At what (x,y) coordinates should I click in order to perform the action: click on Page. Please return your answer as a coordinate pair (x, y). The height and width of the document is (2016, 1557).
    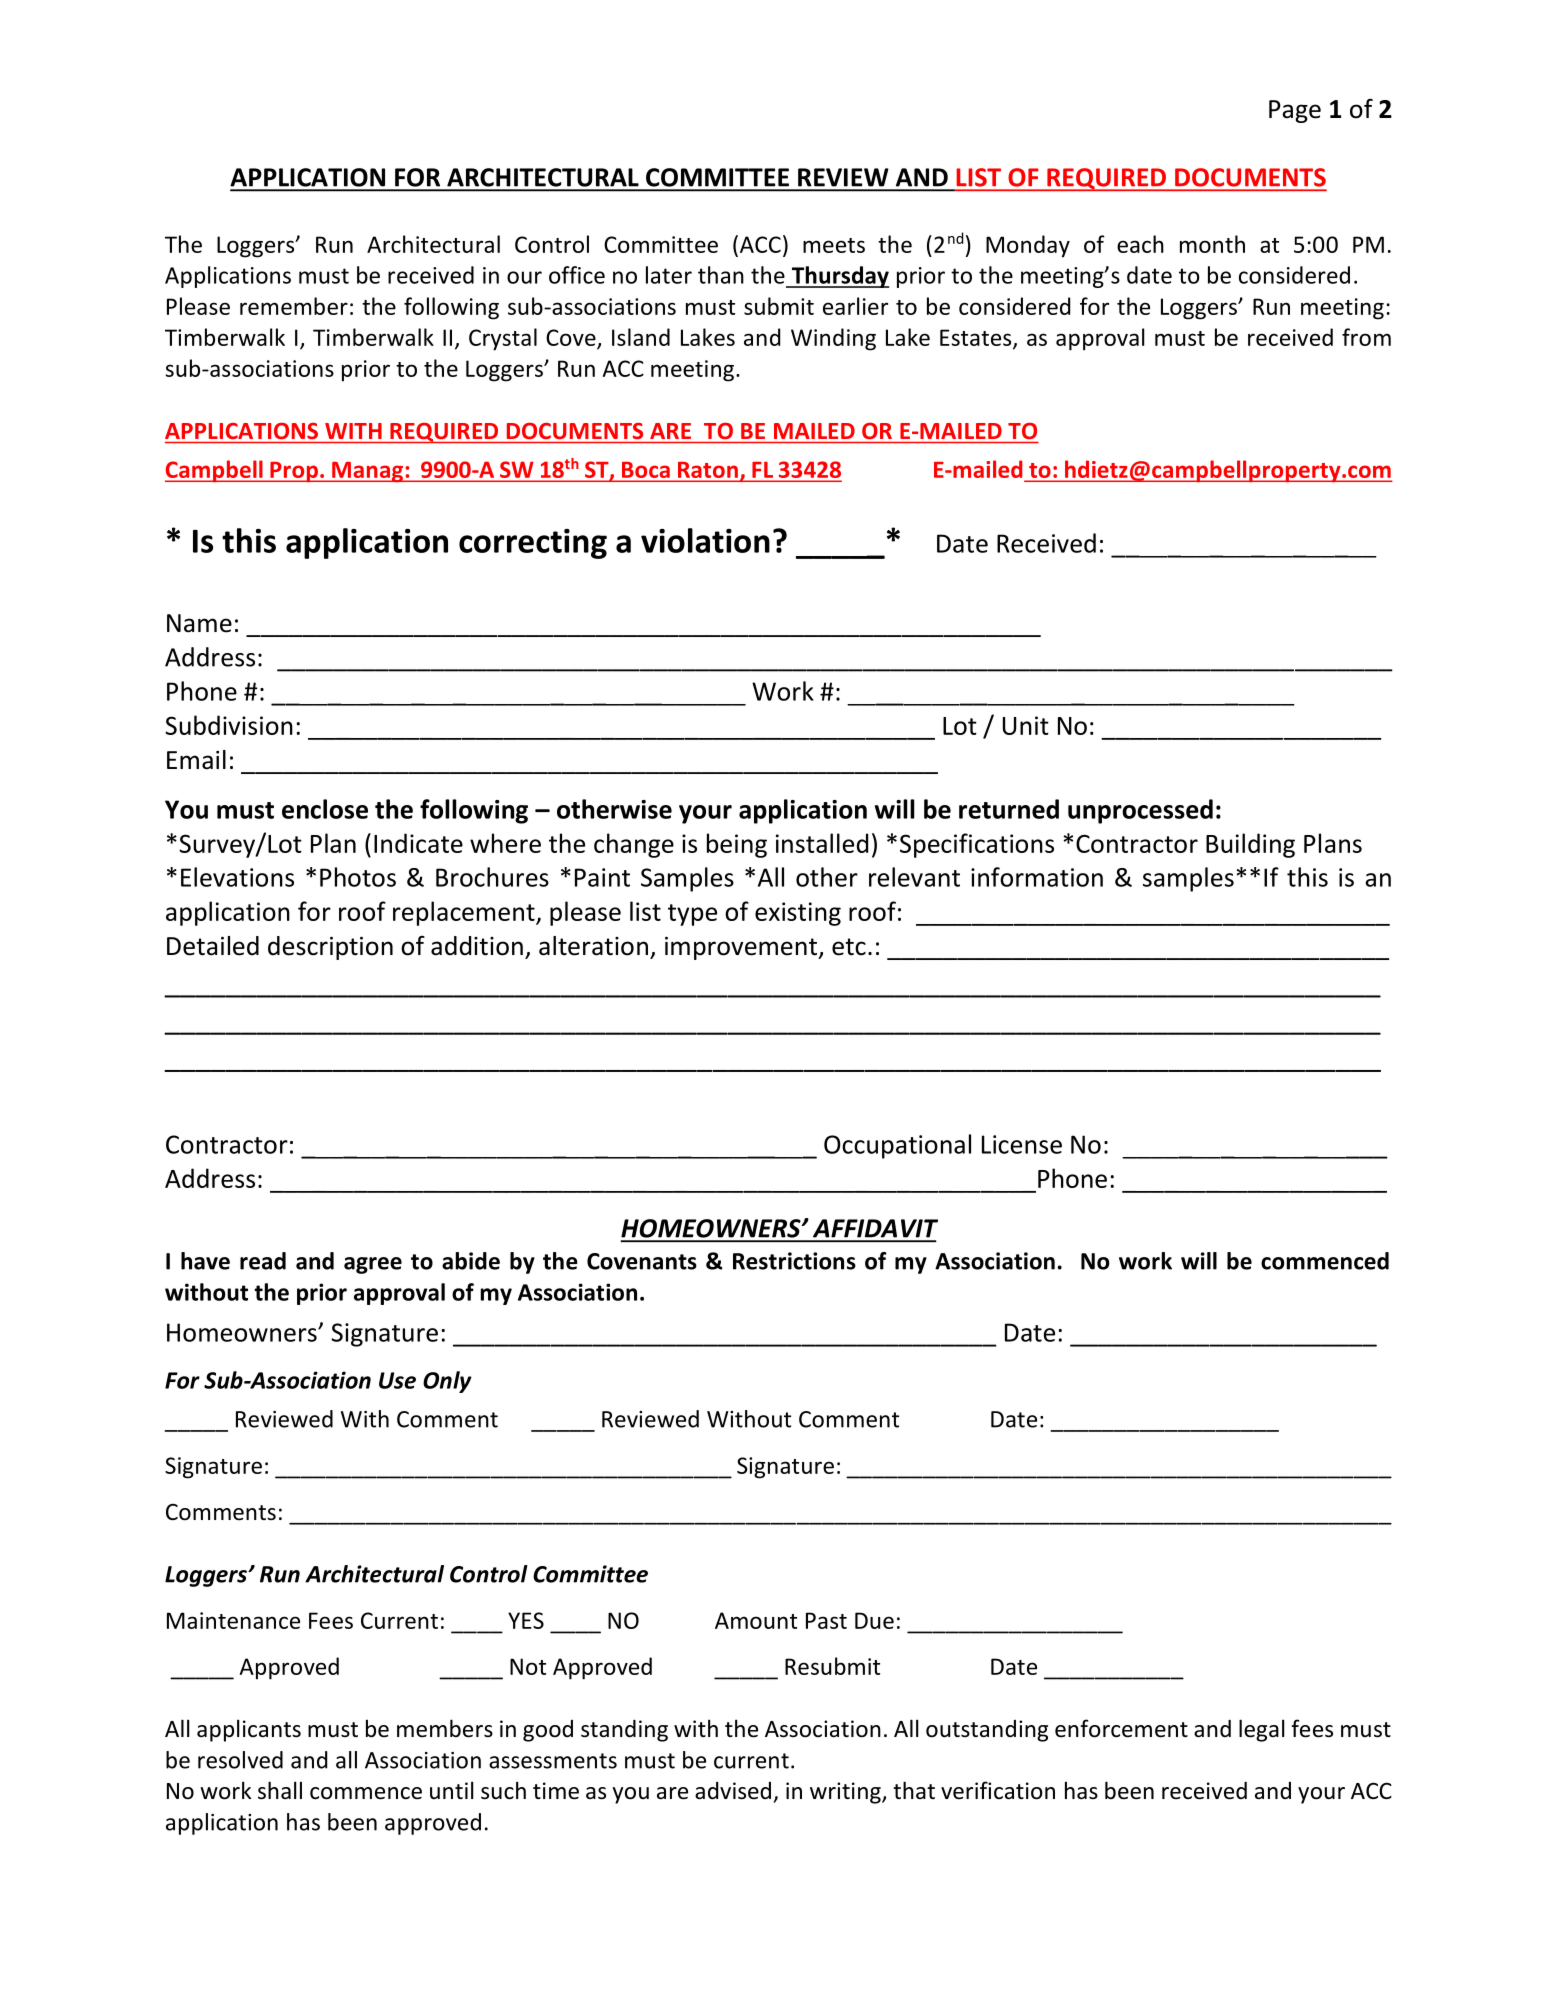
    Looking at the image, I should click on (1295, 111).
